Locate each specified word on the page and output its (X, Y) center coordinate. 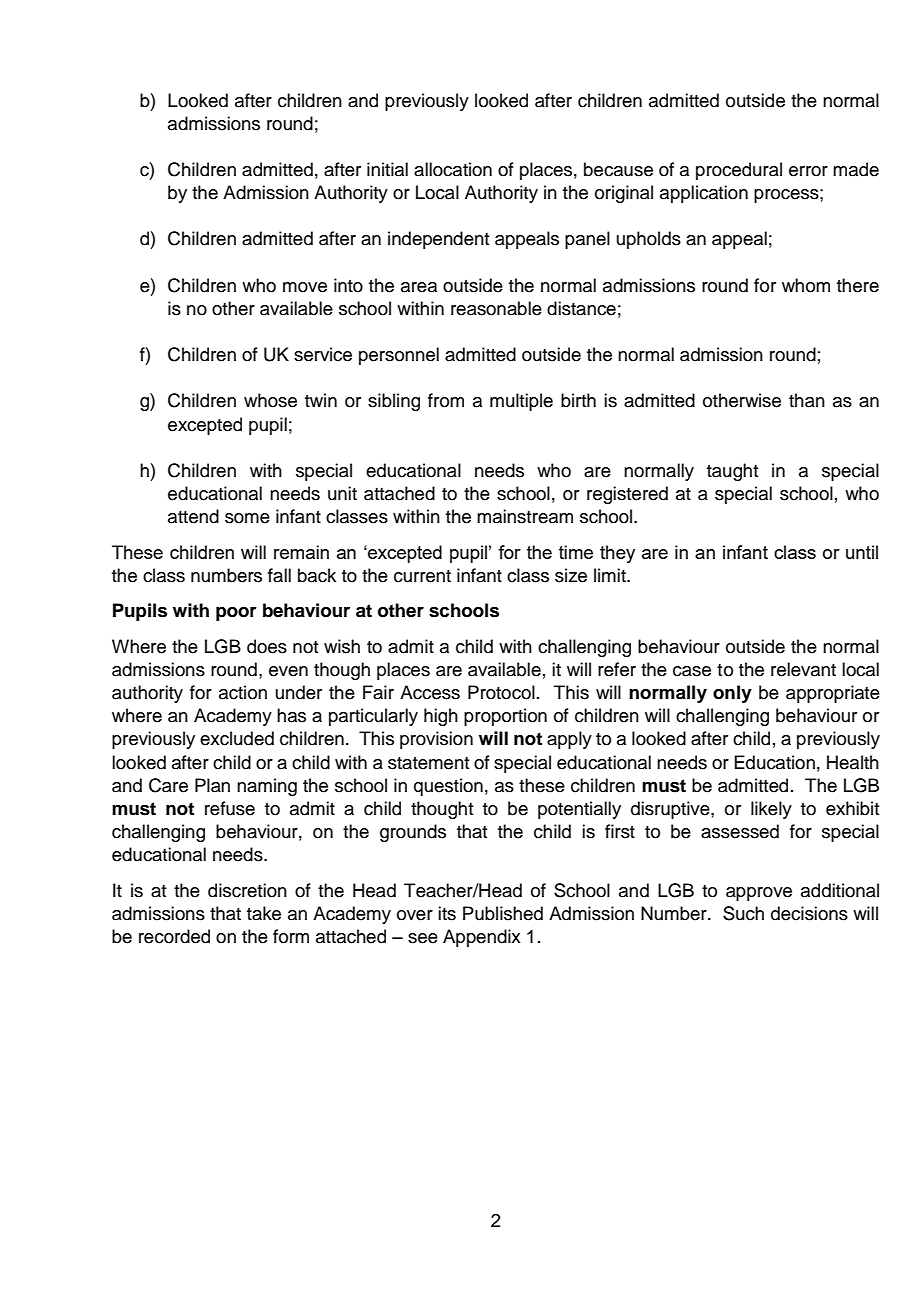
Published (503, 913)
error (808, 171)
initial (387, 169)
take (264, 913)
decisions (809, 913)
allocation (453, 169)
